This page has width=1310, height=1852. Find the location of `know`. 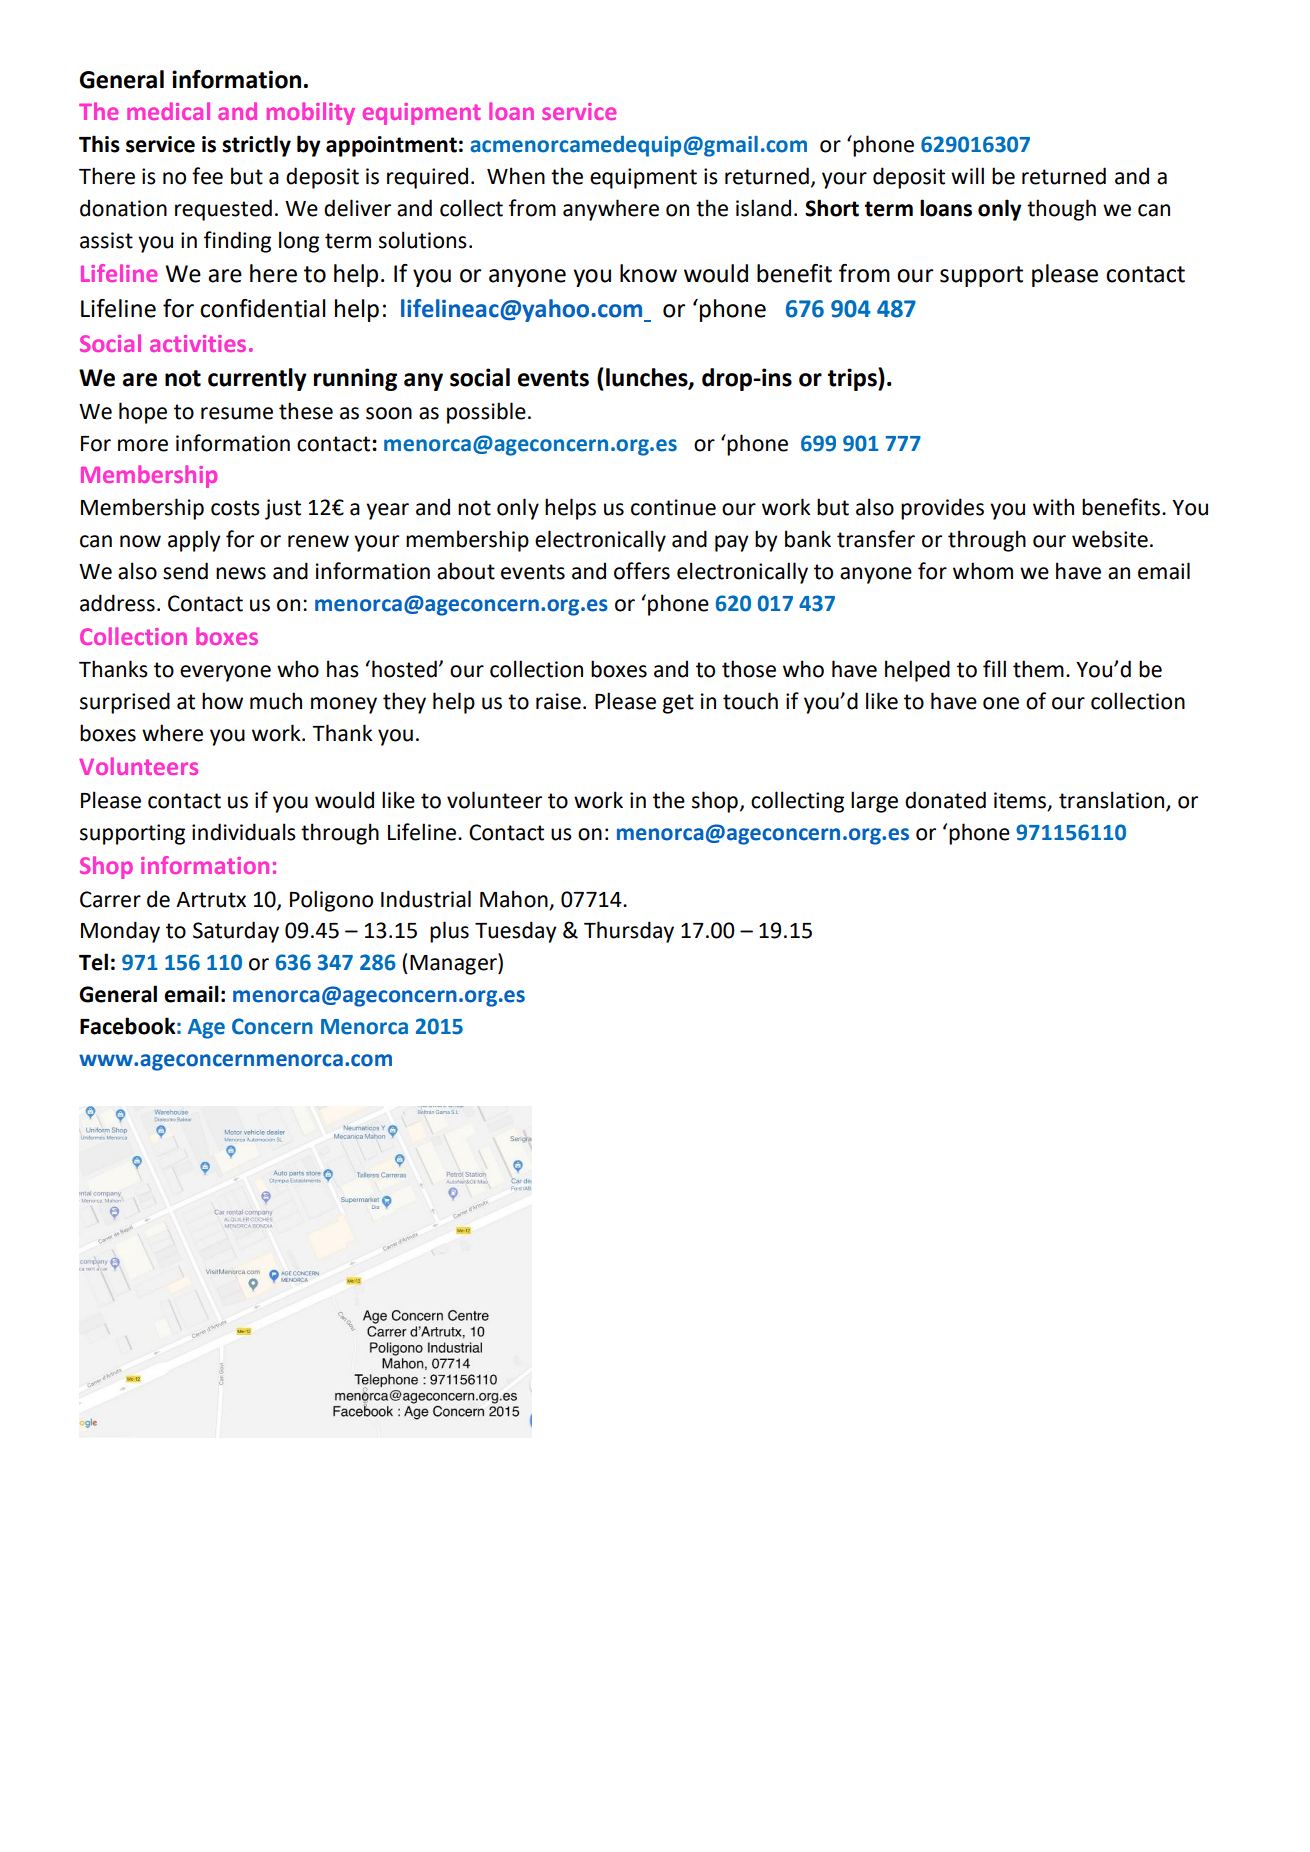

know is located at coordinates (648, 273).
